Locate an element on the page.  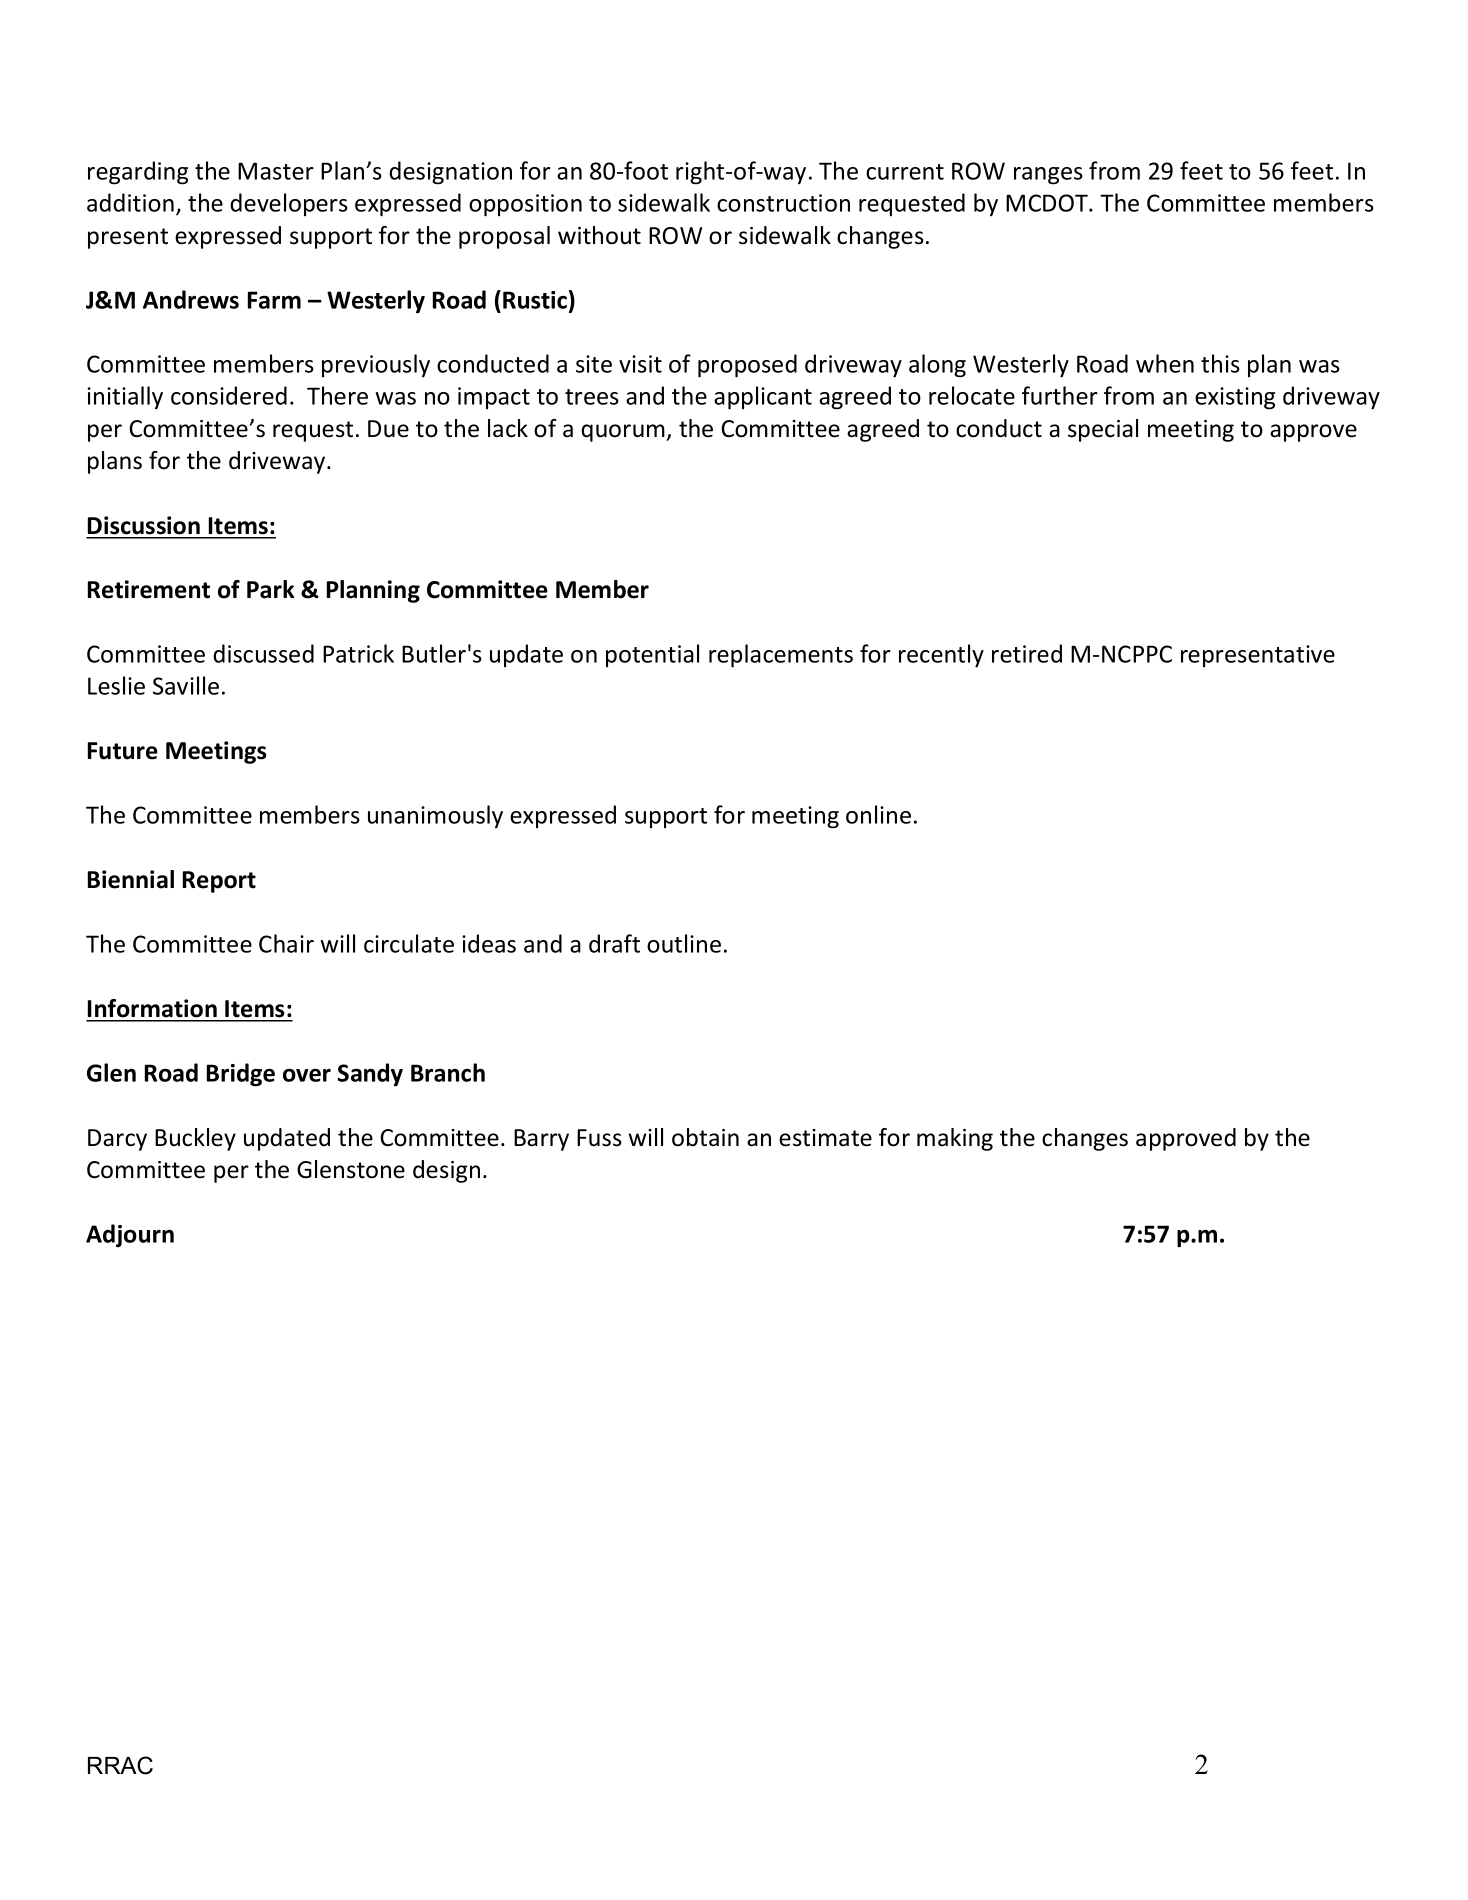
retired is located at coordinates (1027, 653).
